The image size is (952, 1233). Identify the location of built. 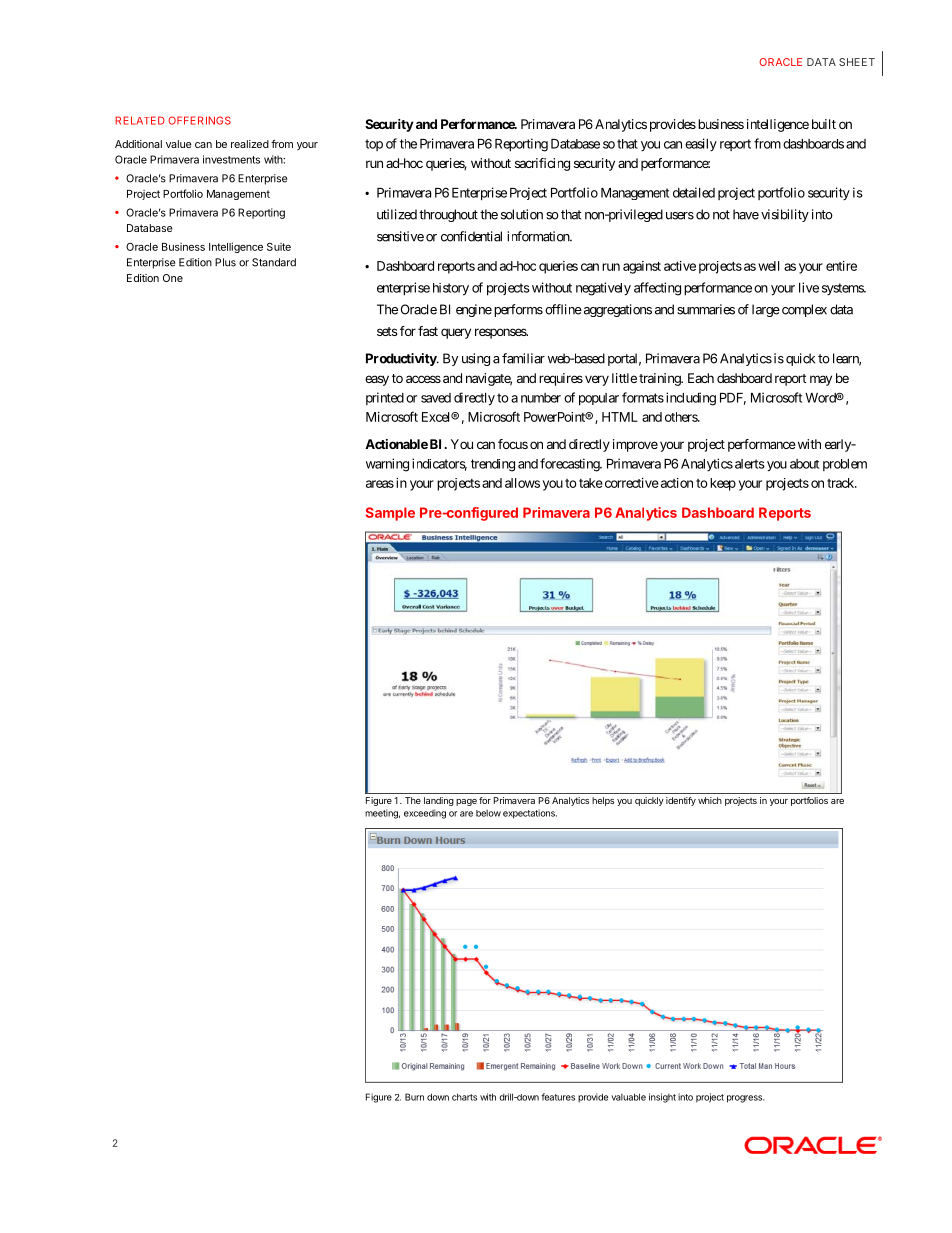
(824, 124).
